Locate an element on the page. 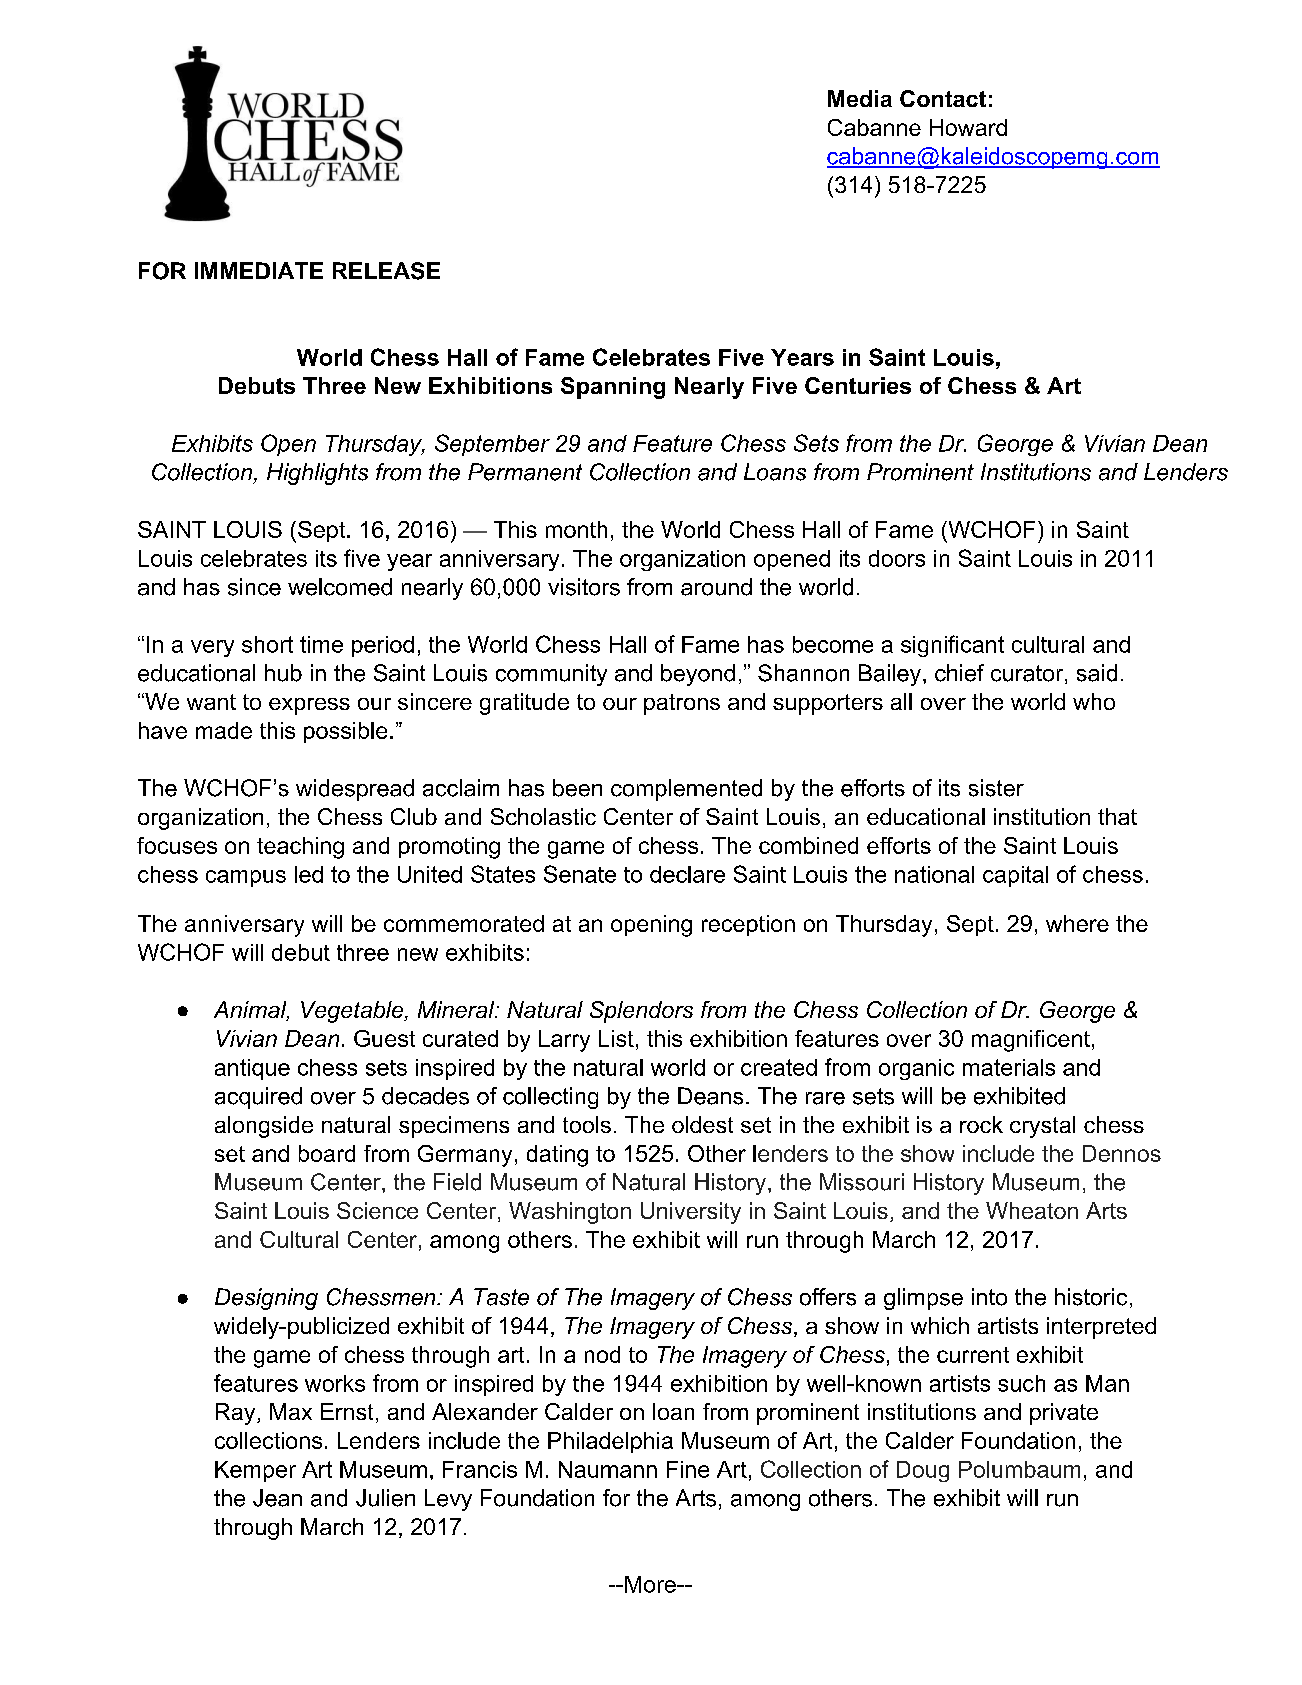 The image size is (1302, 1685). Howard is located at coordinates (968, 127).
